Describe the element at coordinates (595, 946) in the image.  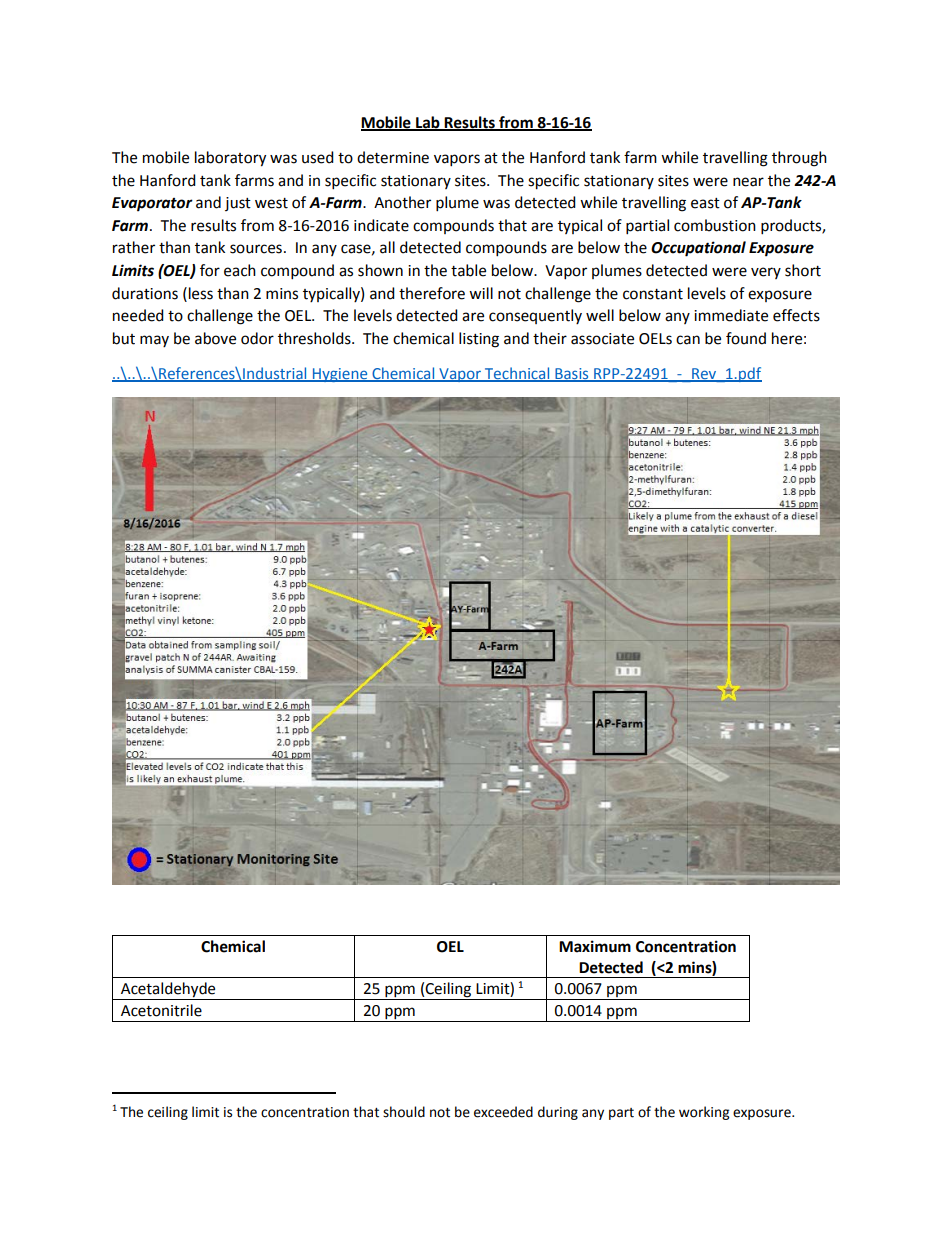
I see `Maximum` at that location.
